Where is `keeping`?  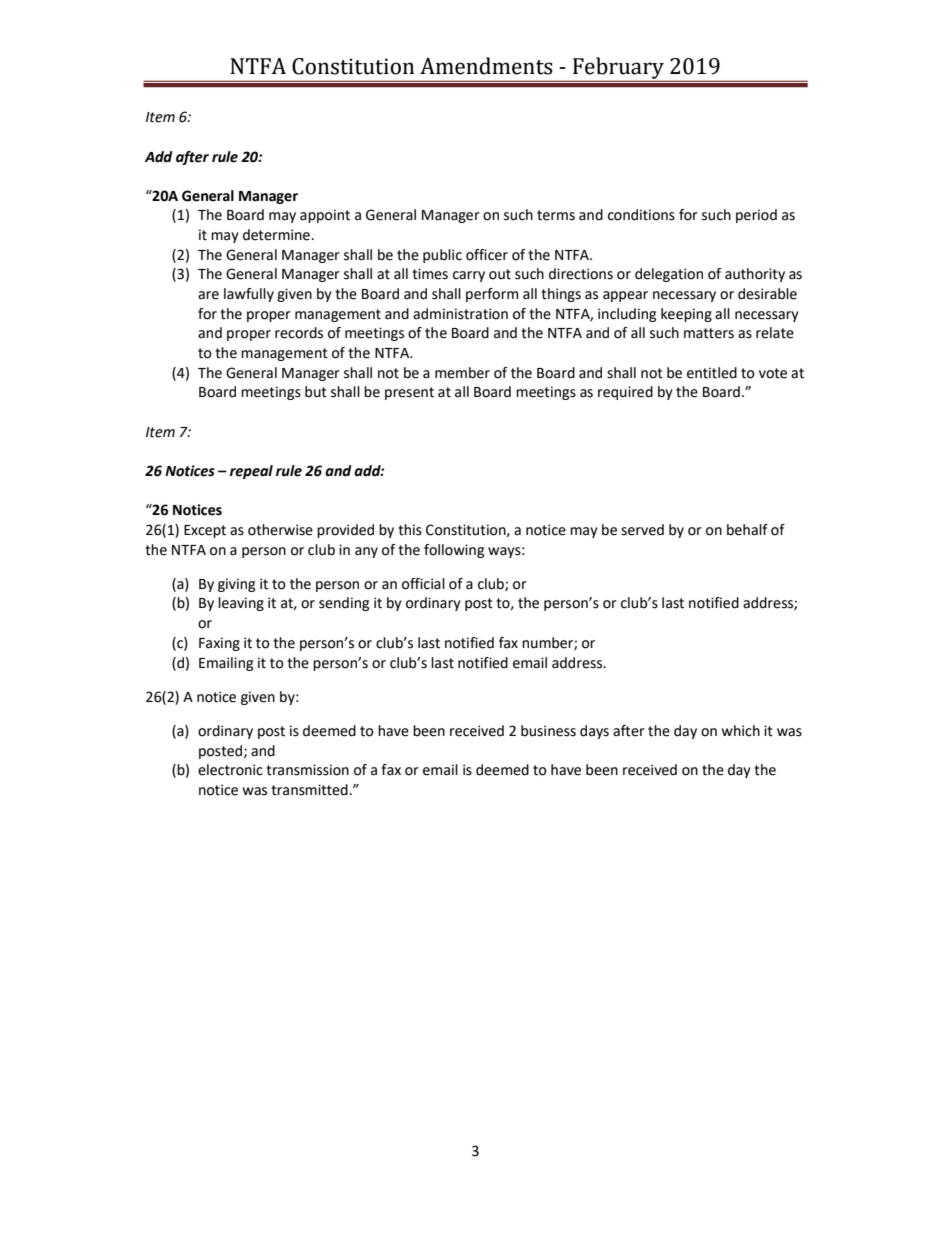
keeping is located at coordinates (686, 315).
